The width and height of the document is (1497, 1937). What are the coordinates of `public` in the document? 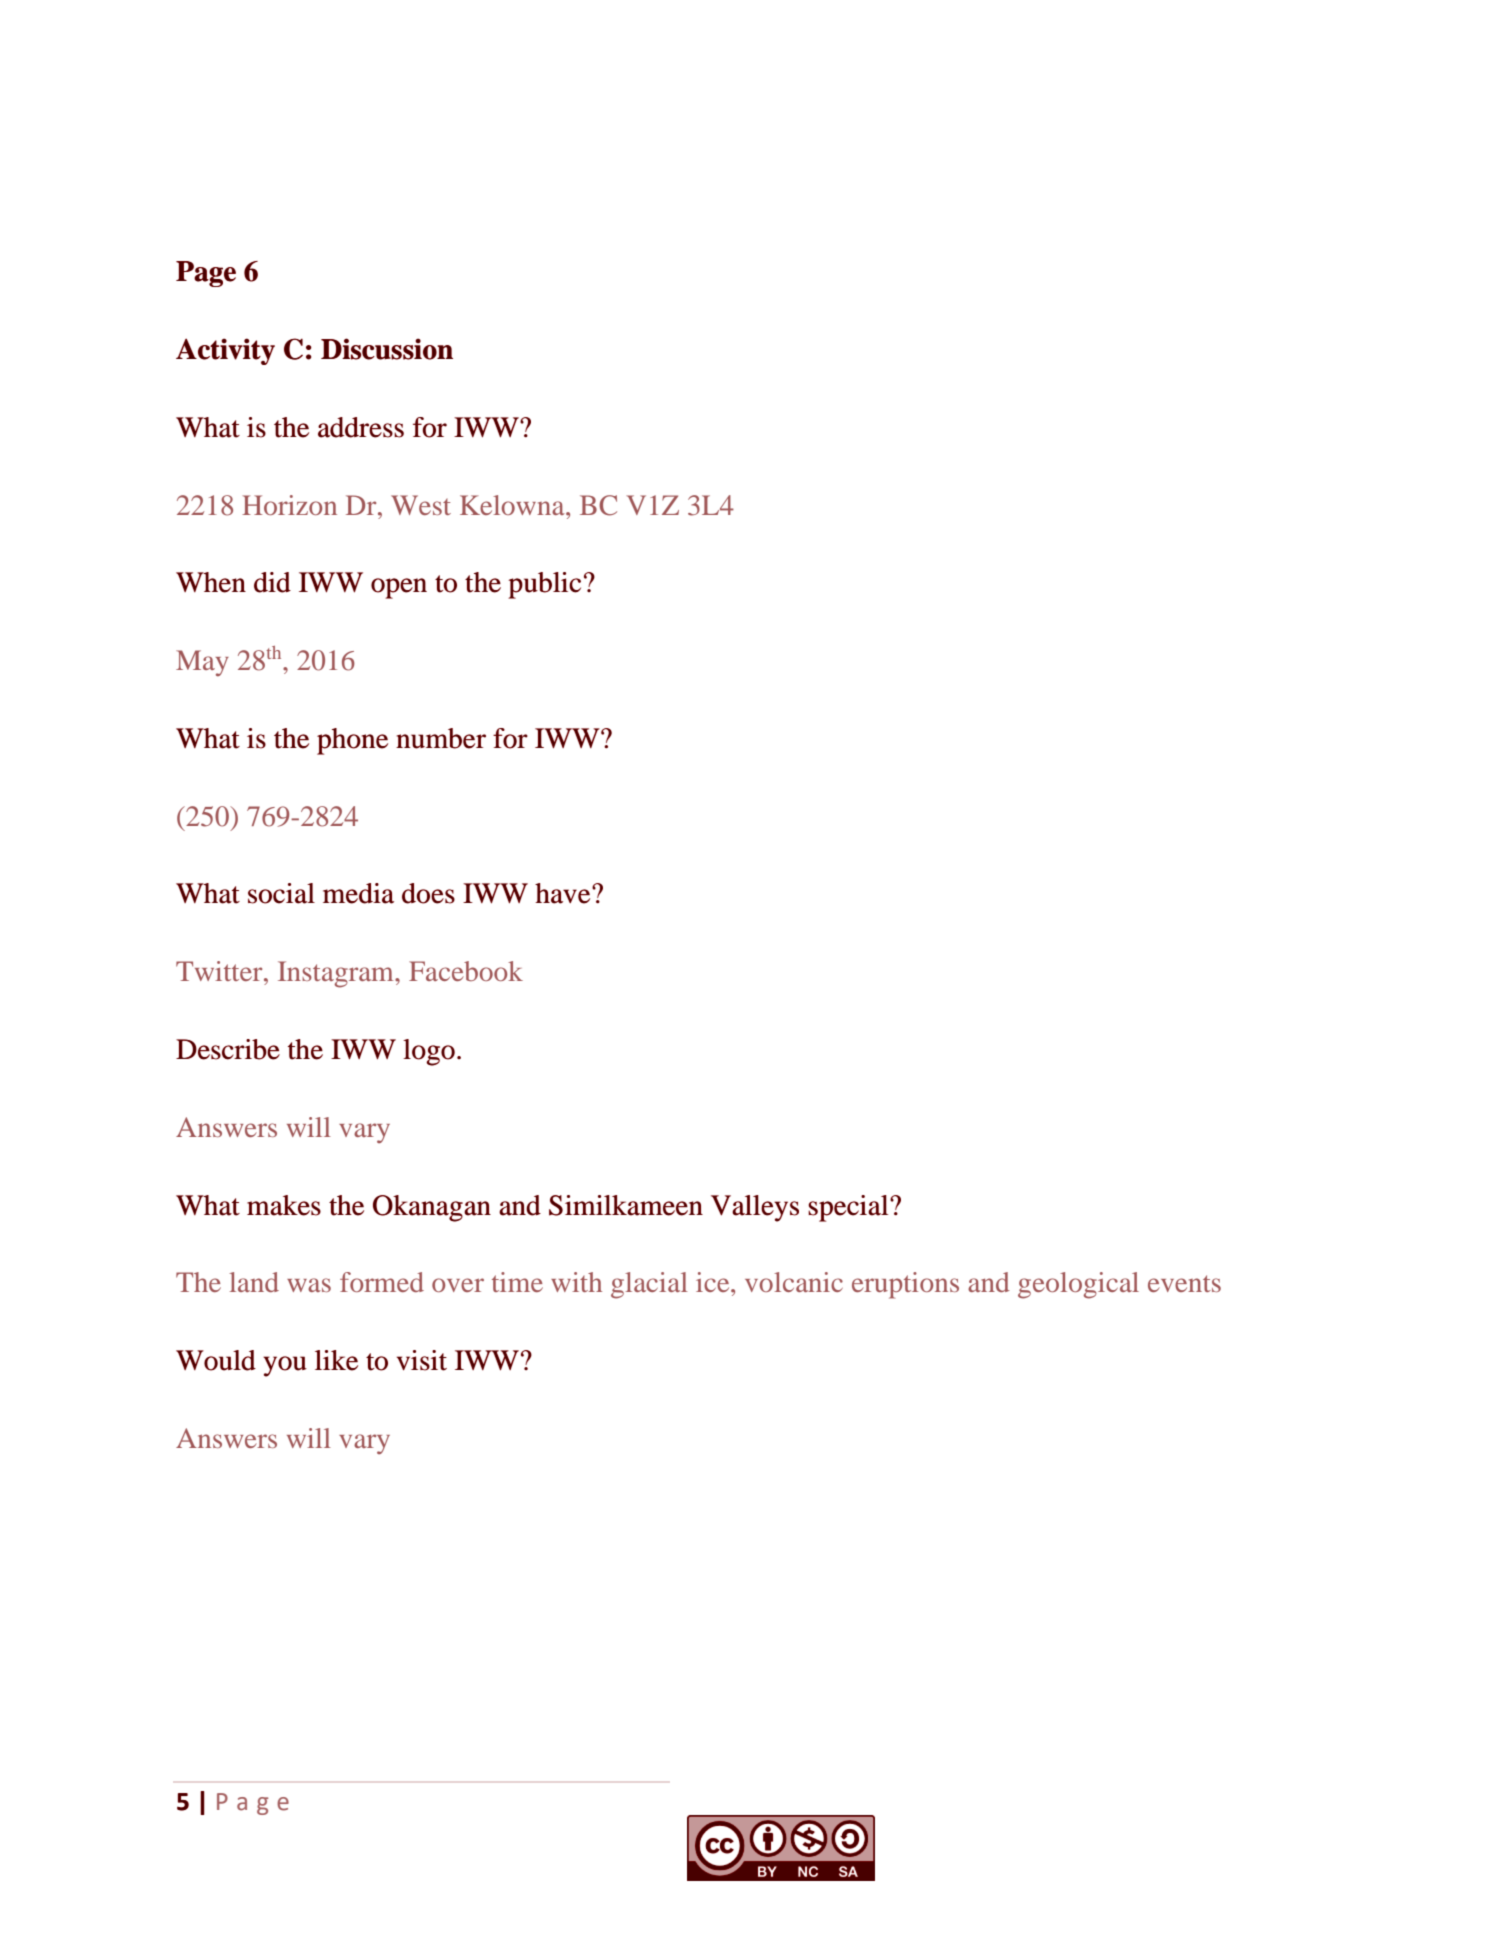 It's located at (544, 585).
